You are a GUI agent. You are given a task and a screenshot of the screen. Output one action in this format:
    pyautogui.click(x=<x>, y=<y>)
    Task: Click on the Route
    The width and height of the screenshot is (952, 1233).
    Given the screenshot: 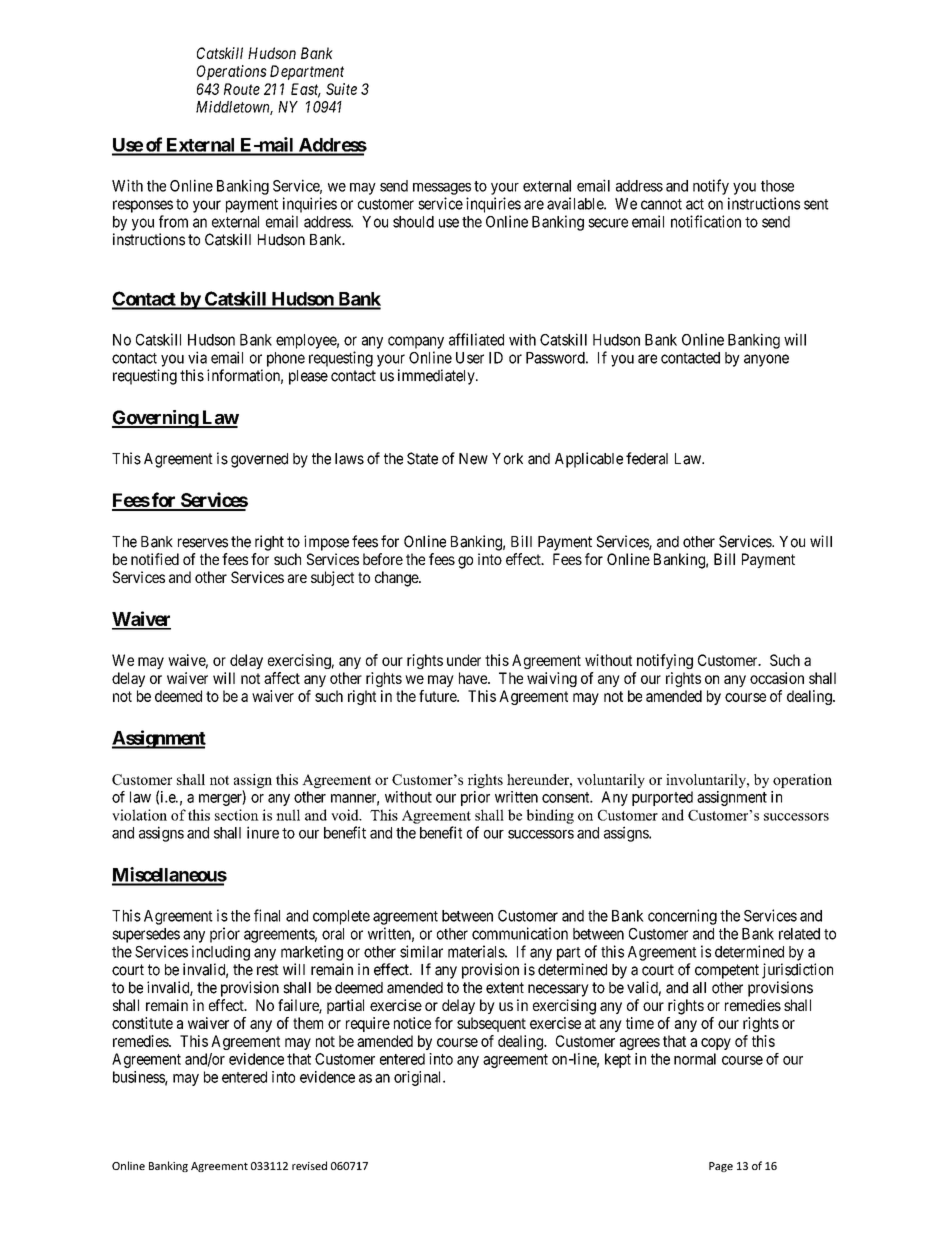 What is the action you would take?
    pyautogui.click(x=242, y=89)
